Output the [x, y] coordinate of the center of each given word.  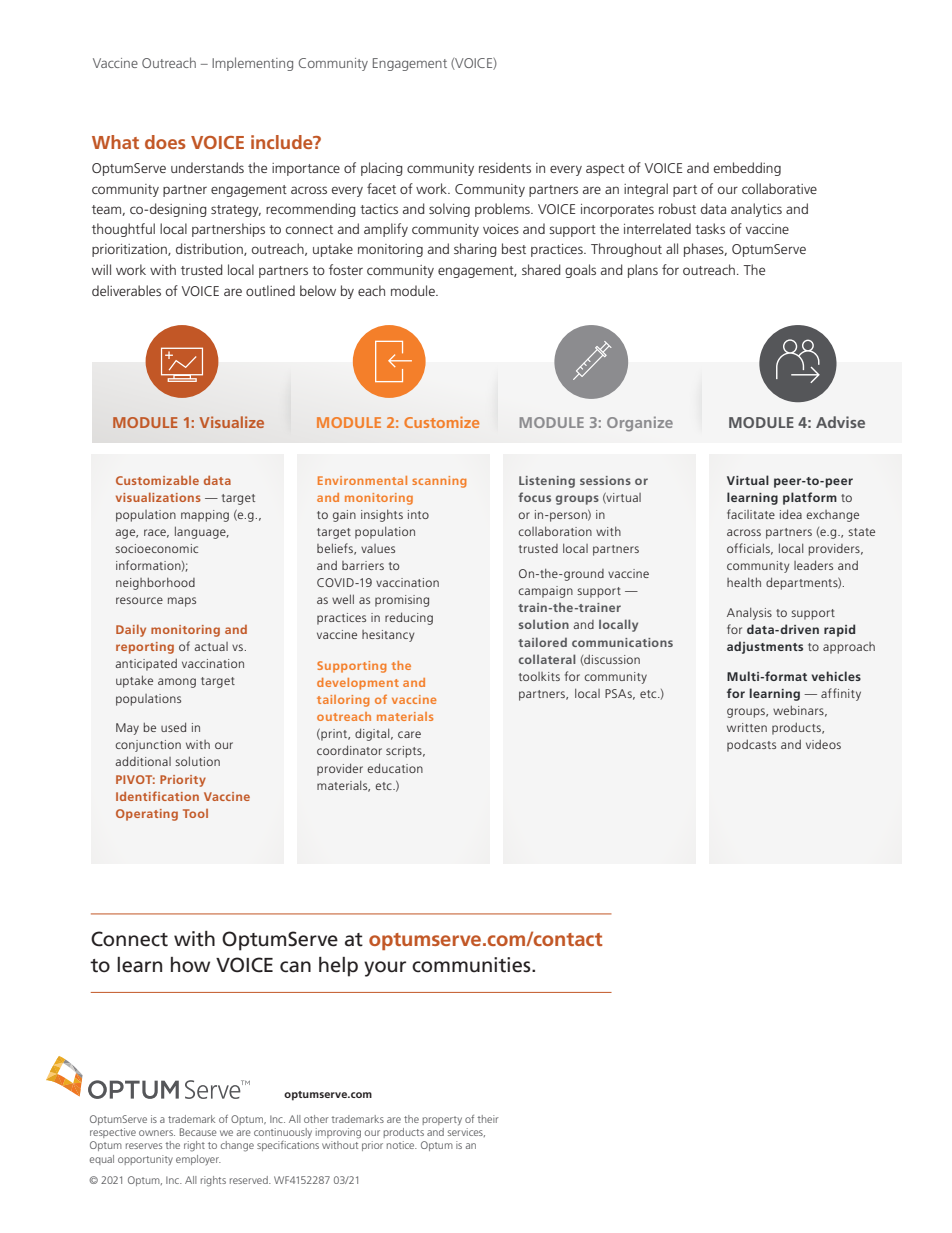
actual [211, 646]
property [442, 1120]
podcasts [751, 745]
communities [472, 965]
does [165, 142]
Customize [441, 422]
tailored [542, 642]
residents [505, 167]
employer [198, 1160]
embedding [747, 169]
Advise [840, 422]
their [488, 1119]
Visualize [232, 422]
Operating [147, 815]
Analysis [749, 613]
